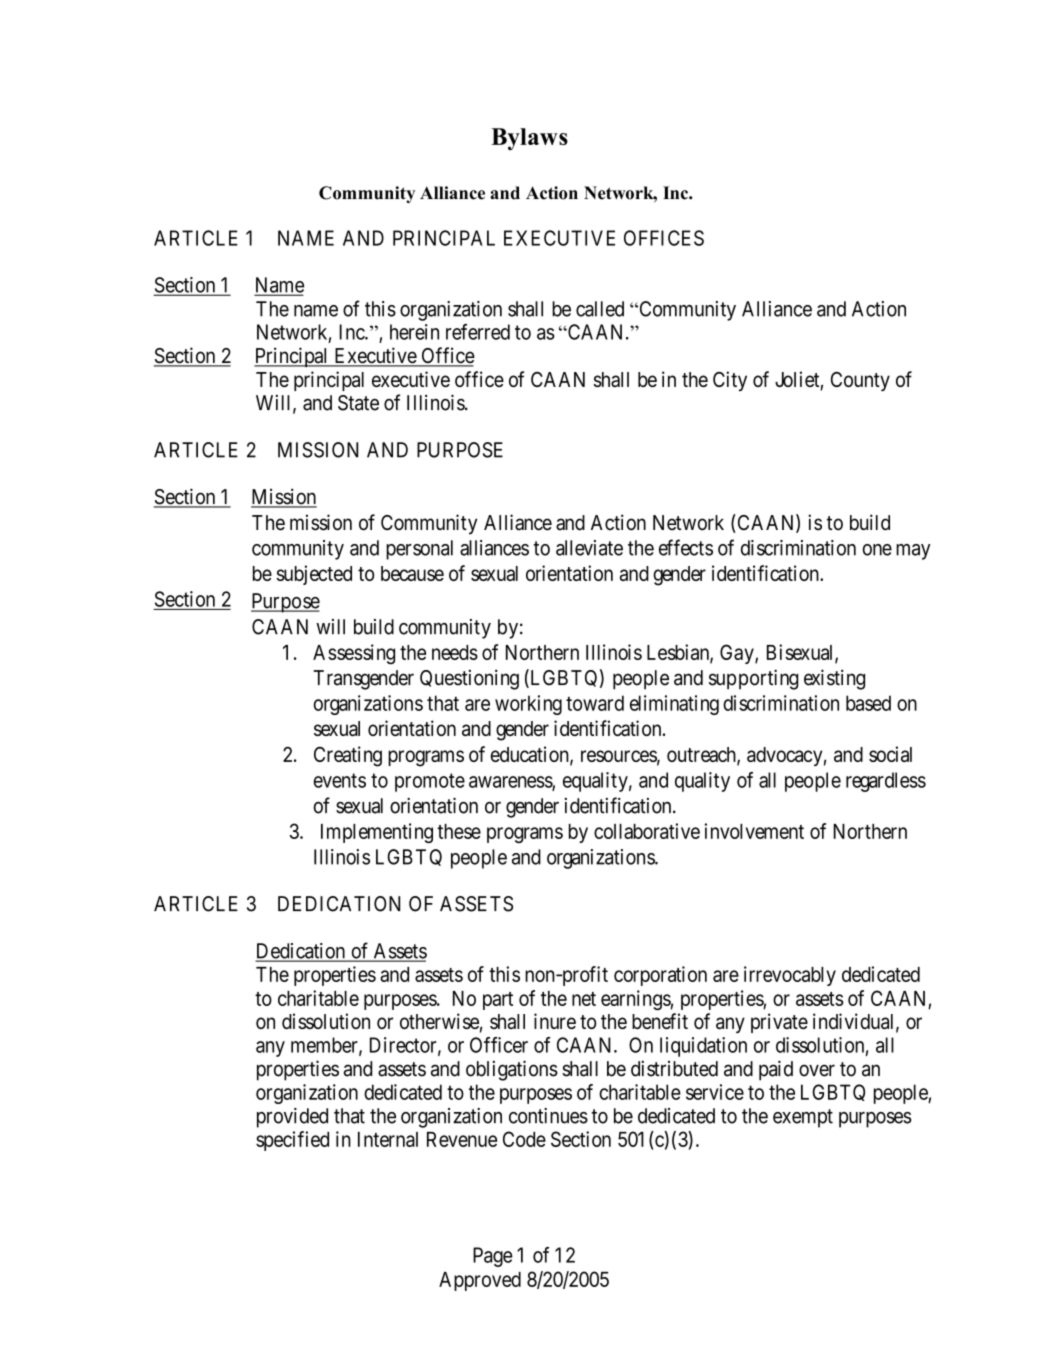 Image resolution: width=1045 pixels, height=1352 pixels. Describe the element at coordinates (529, 139) in the screenshot. I see `Bylaws` at that location.
